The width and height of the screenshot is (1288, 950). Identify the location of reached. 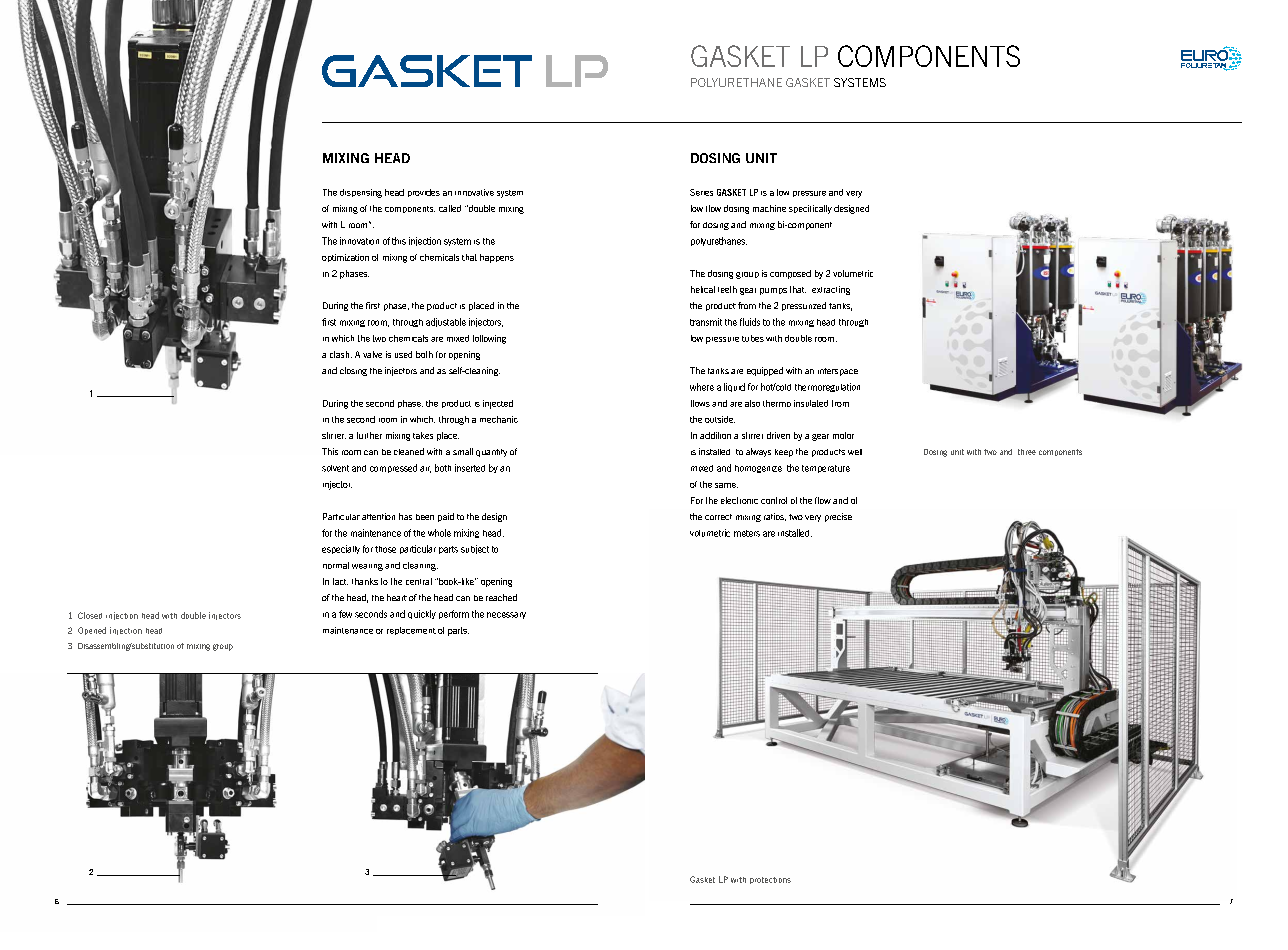
(501, 597).
